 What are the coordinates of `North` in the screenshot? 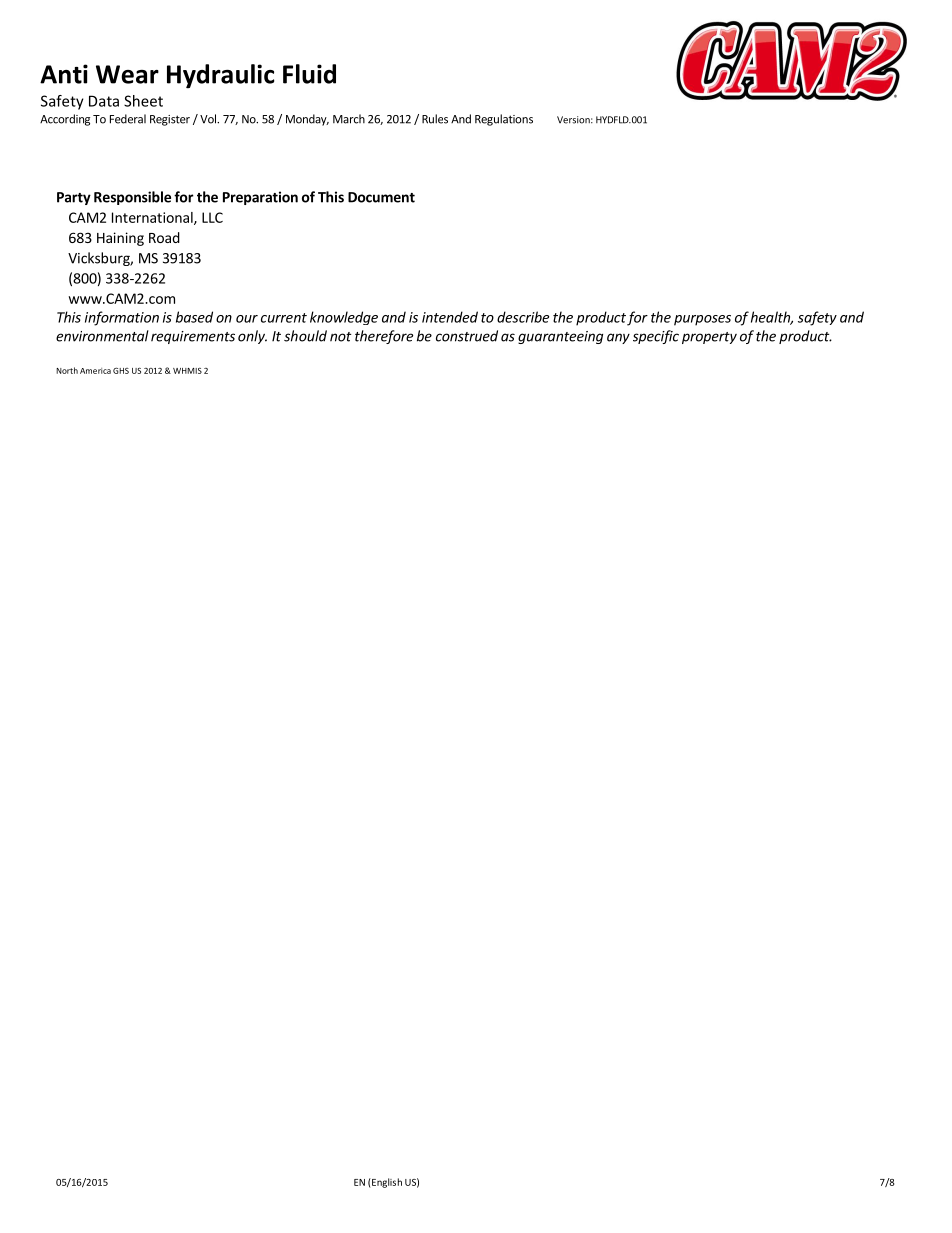 It's located at (67, 370).
